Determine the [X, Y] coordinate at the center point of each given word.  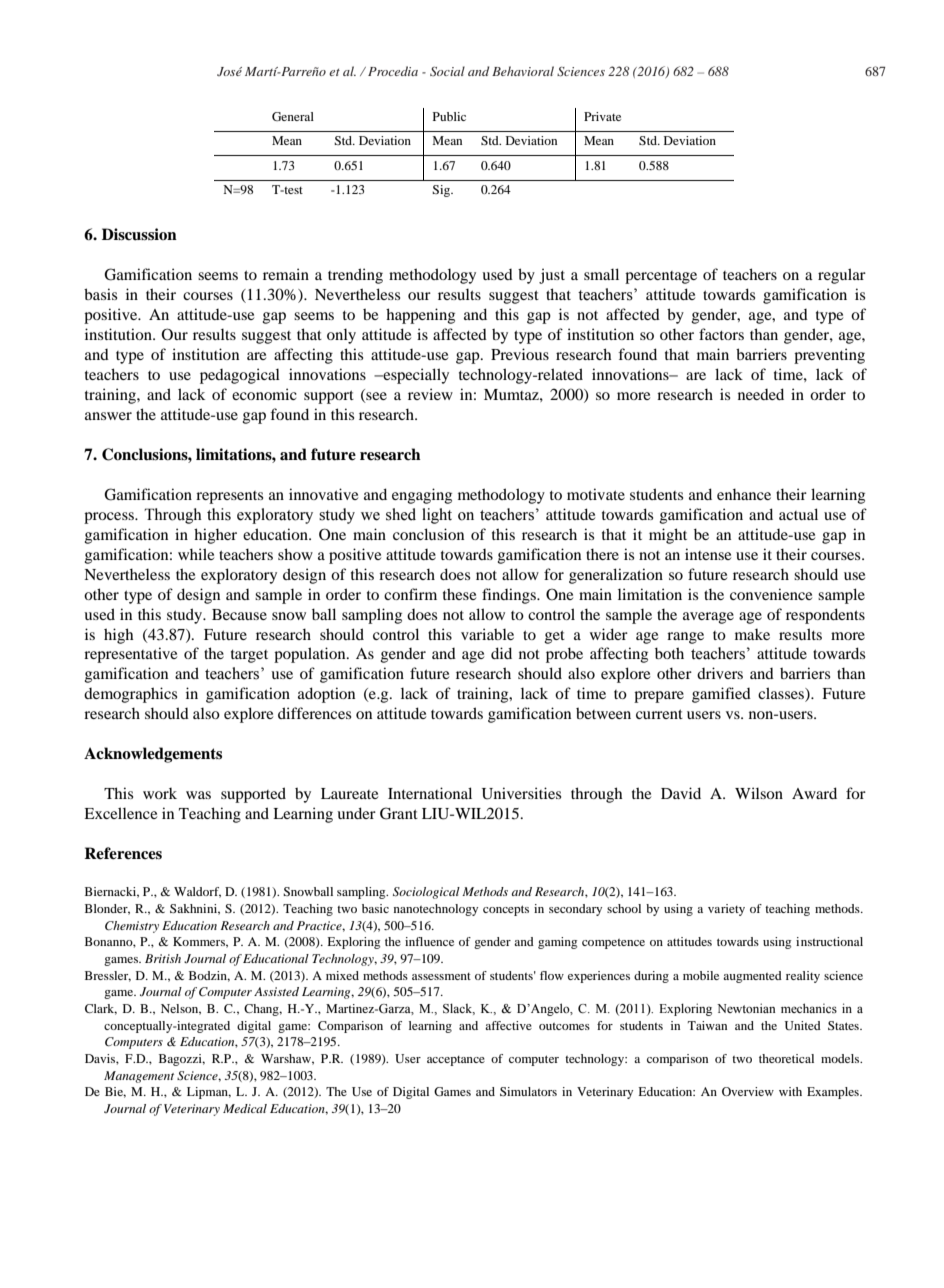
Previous [520, 354]
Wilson [759, 793]
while [196, 554]
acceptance [456, 1061]
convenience [771, 594]
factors [721, 334]
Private [602, 116]
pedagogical [240, 376]
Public [449, 116]
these [459, 594]
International [430, 793]
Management [139, 1077]
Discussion [139, 234]
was [198, 795]
